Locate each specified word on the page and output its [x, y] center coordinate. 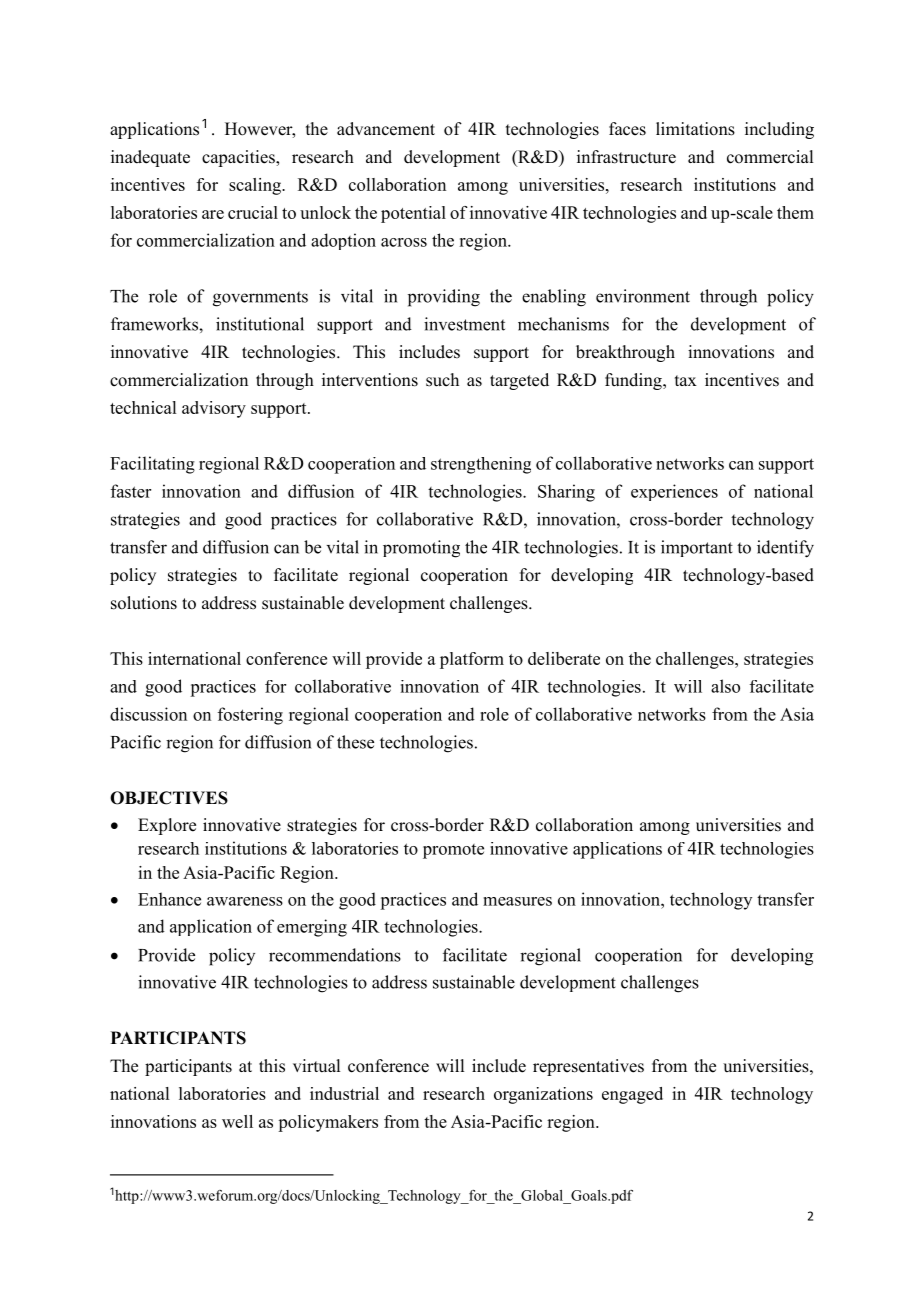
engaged [632, 1095]
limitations [695, 129]
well [237, 1121]
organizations [543, 1095]
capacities [239, 158]
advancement [386, 129]
